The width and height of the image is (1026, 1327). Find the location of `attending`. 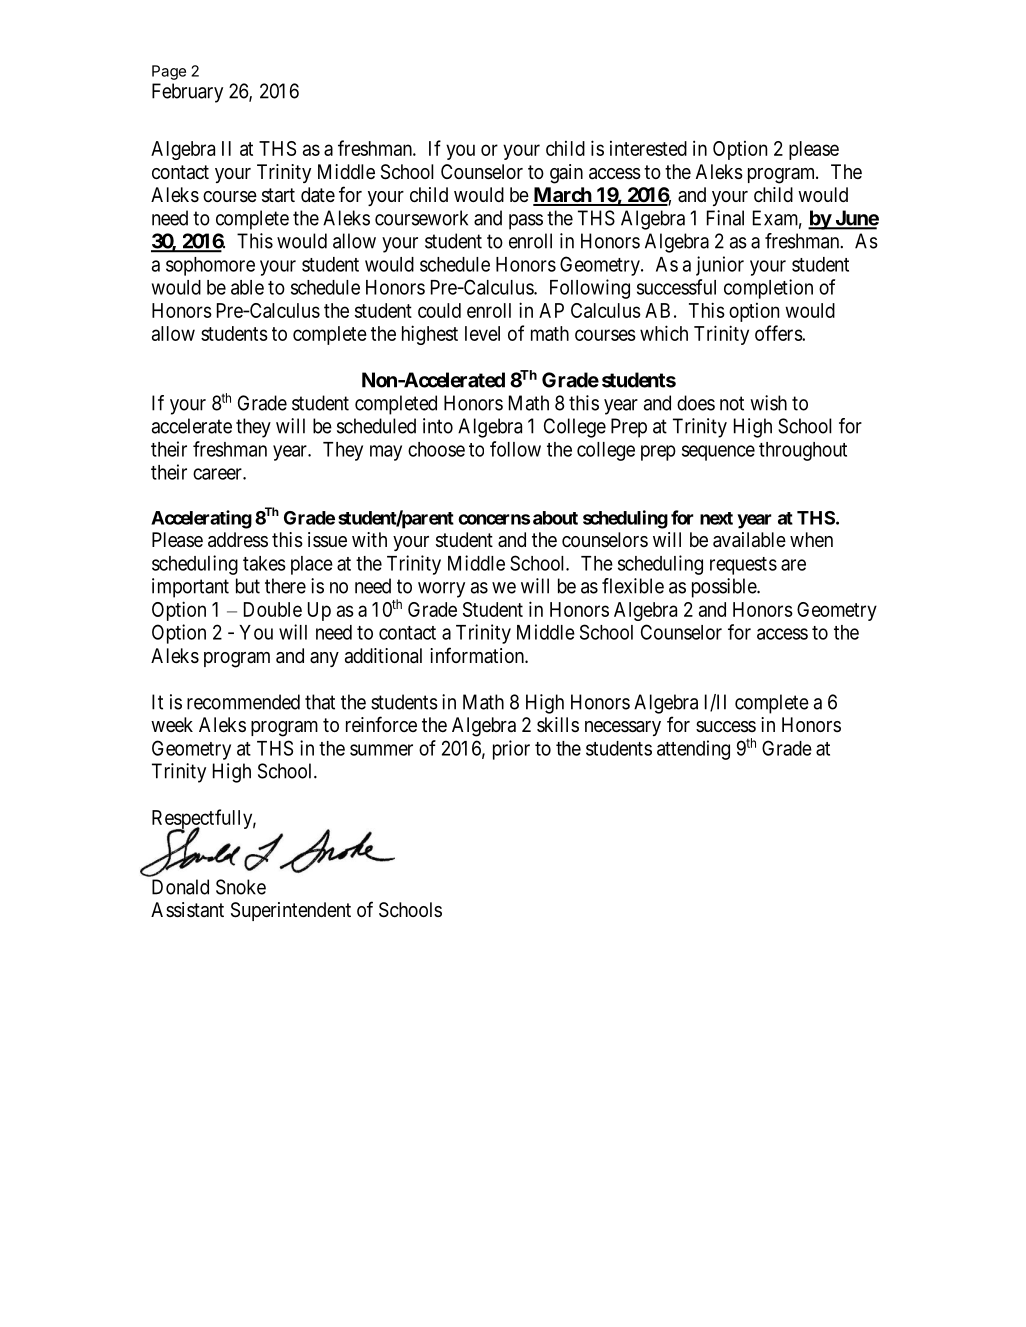

attending is located at coordinates (693, 750).
